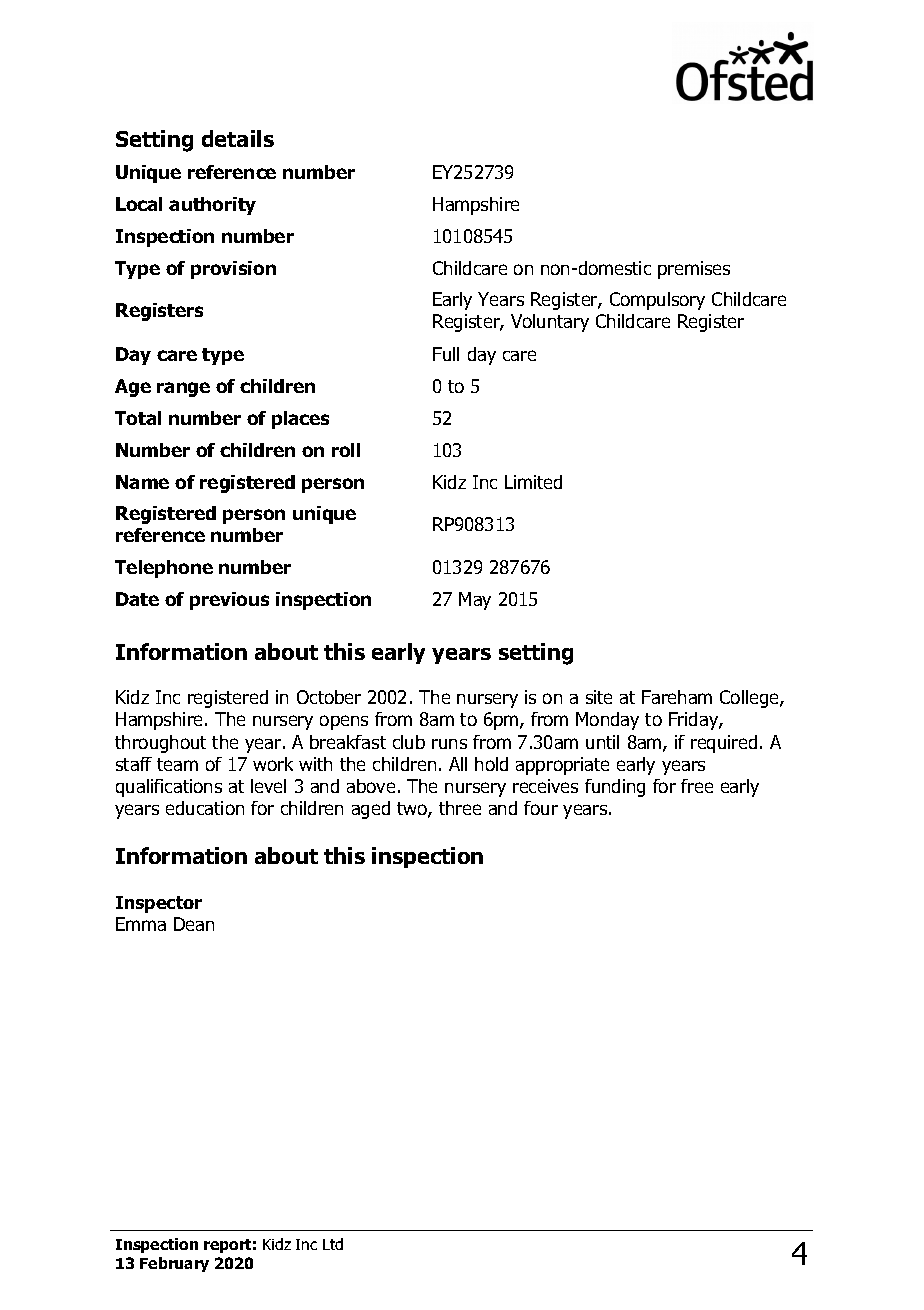 This document has height=1310, width=924. What do you see at coordinates (160, 744) in the document?
I see `throughout` at bounding box center [160, 744].
